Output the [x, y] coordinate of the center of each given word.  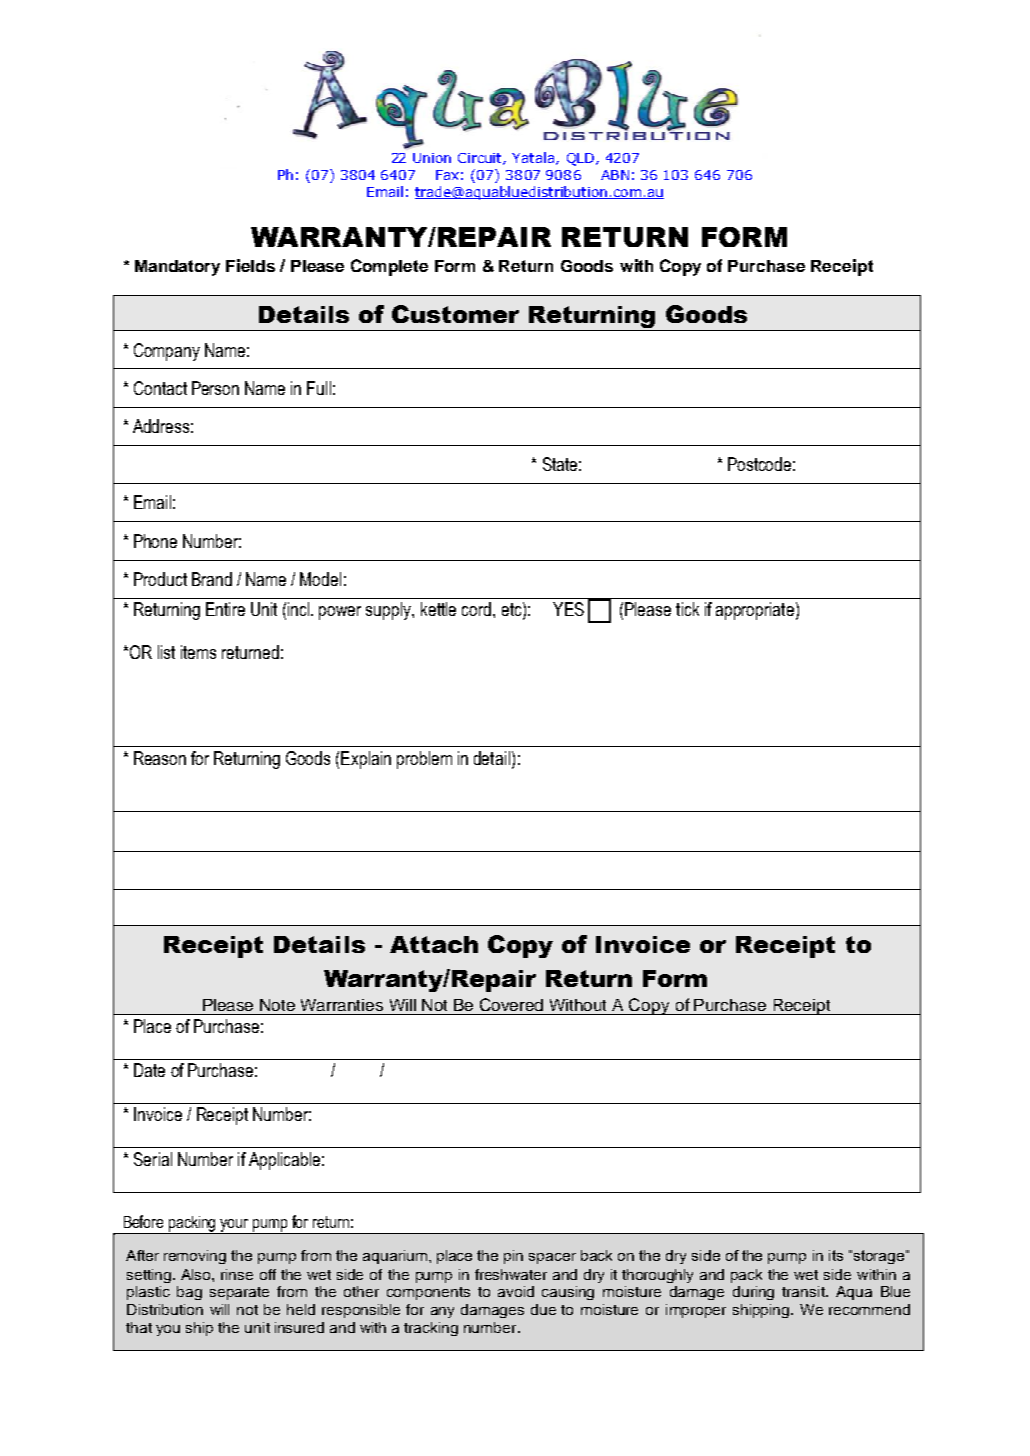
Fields [250, 265]
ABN [615, 175]
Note [277, 1005]
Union [432, 158]
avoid [516, 1291]
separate [239, 1293]
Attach [434, 944]
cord [476, 609]
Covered [511, 1004]
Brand [212, 579]
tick [687, 609]
